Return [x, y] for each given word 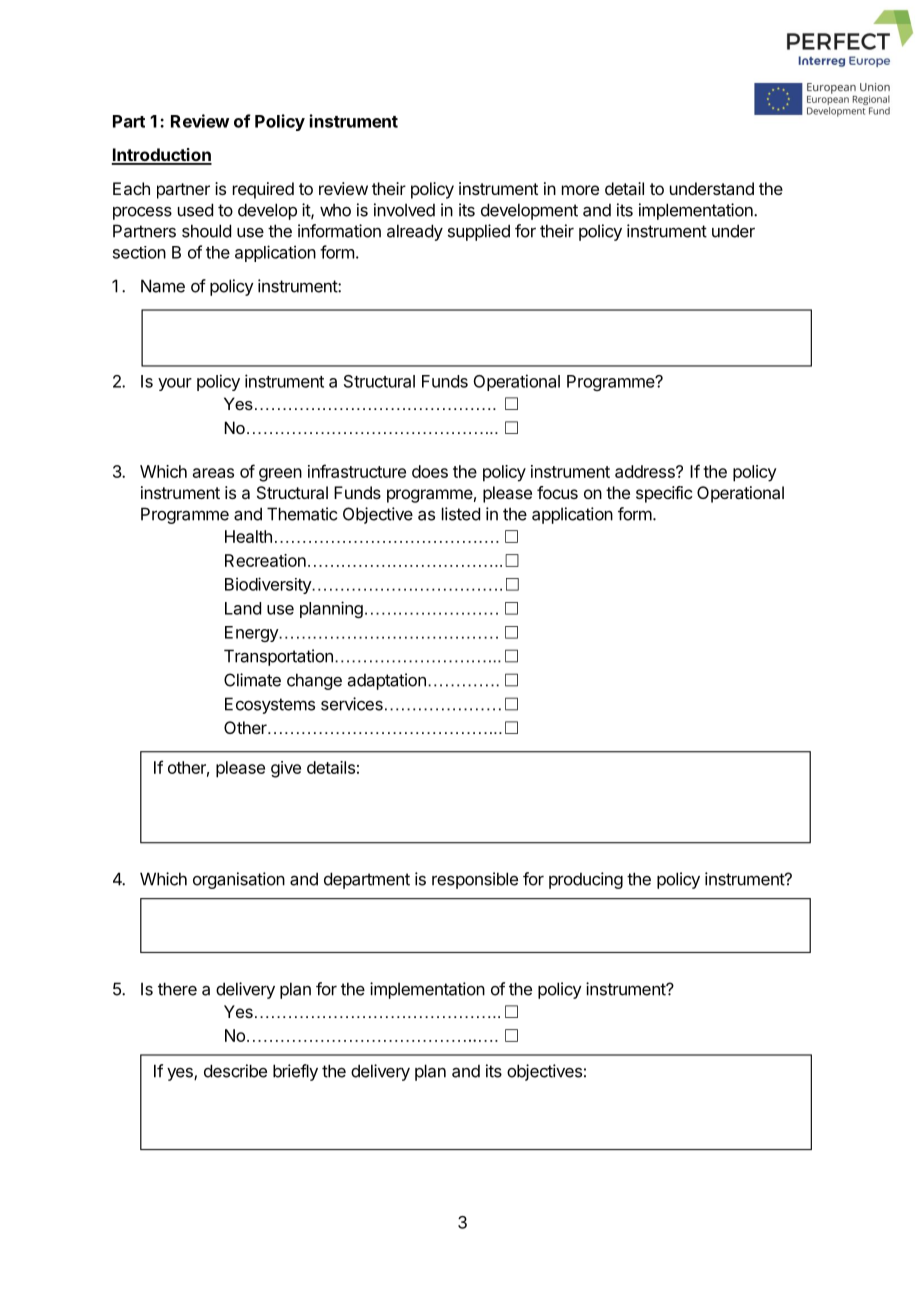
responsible [475, 880]
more [580, 190]
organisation [239, 880]
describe [235, 1071]
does [430, 471]
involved [404, 210]
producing [586, 880]
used [195, 210]
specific [664, 494]
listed [461, 514]
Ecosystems [270, 705]
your [175, 384]
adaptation [387, 681]
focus [557, 492]
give [286, 769]
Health [248, 536]
